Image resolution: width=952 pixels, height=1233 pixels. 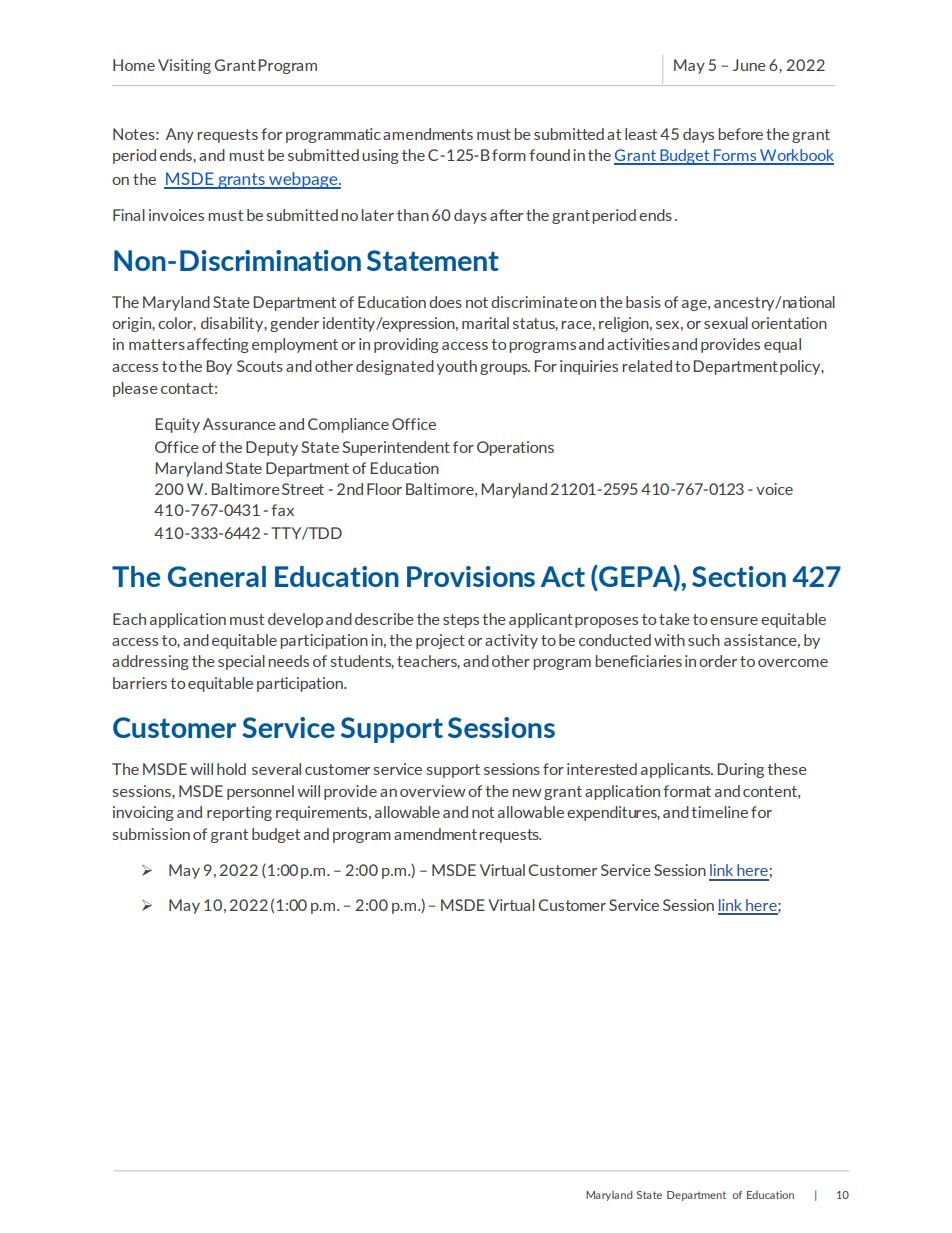 What do you see at coordinates (647, 366) in the document?
I see `related` at bounding box center [647, 366].
